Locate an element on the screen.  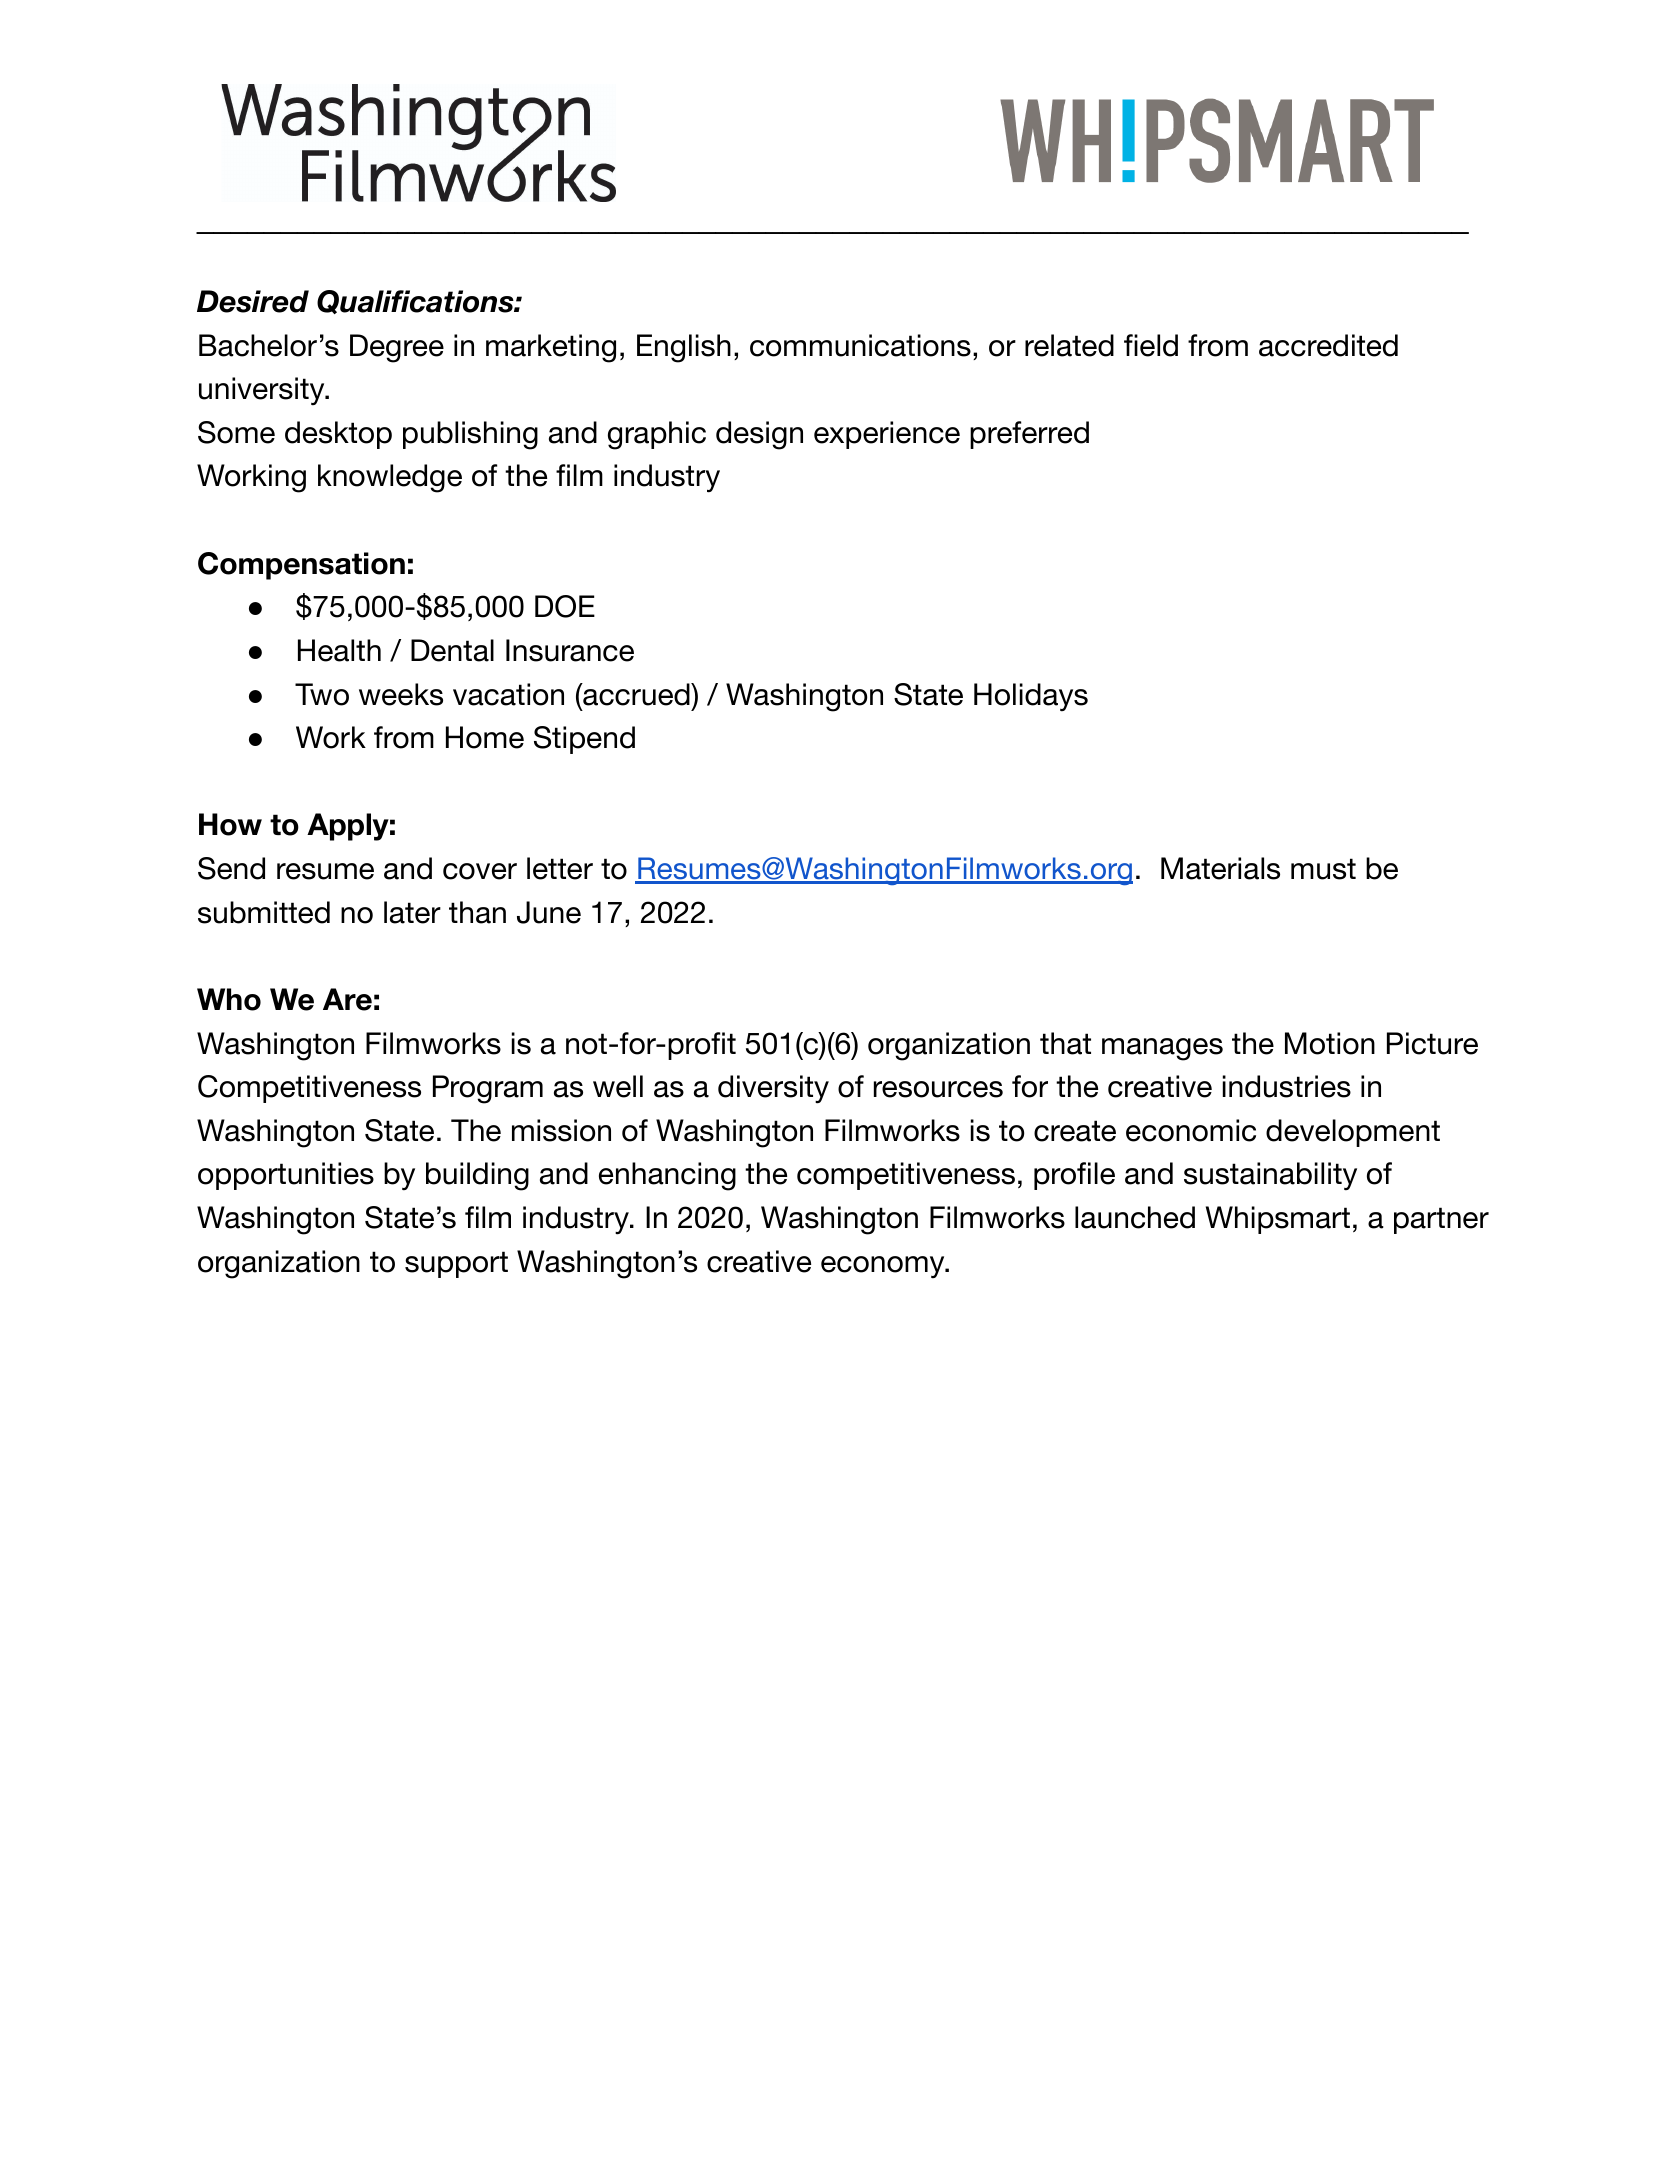
Holidays is located at coordinates (1031, 697).
